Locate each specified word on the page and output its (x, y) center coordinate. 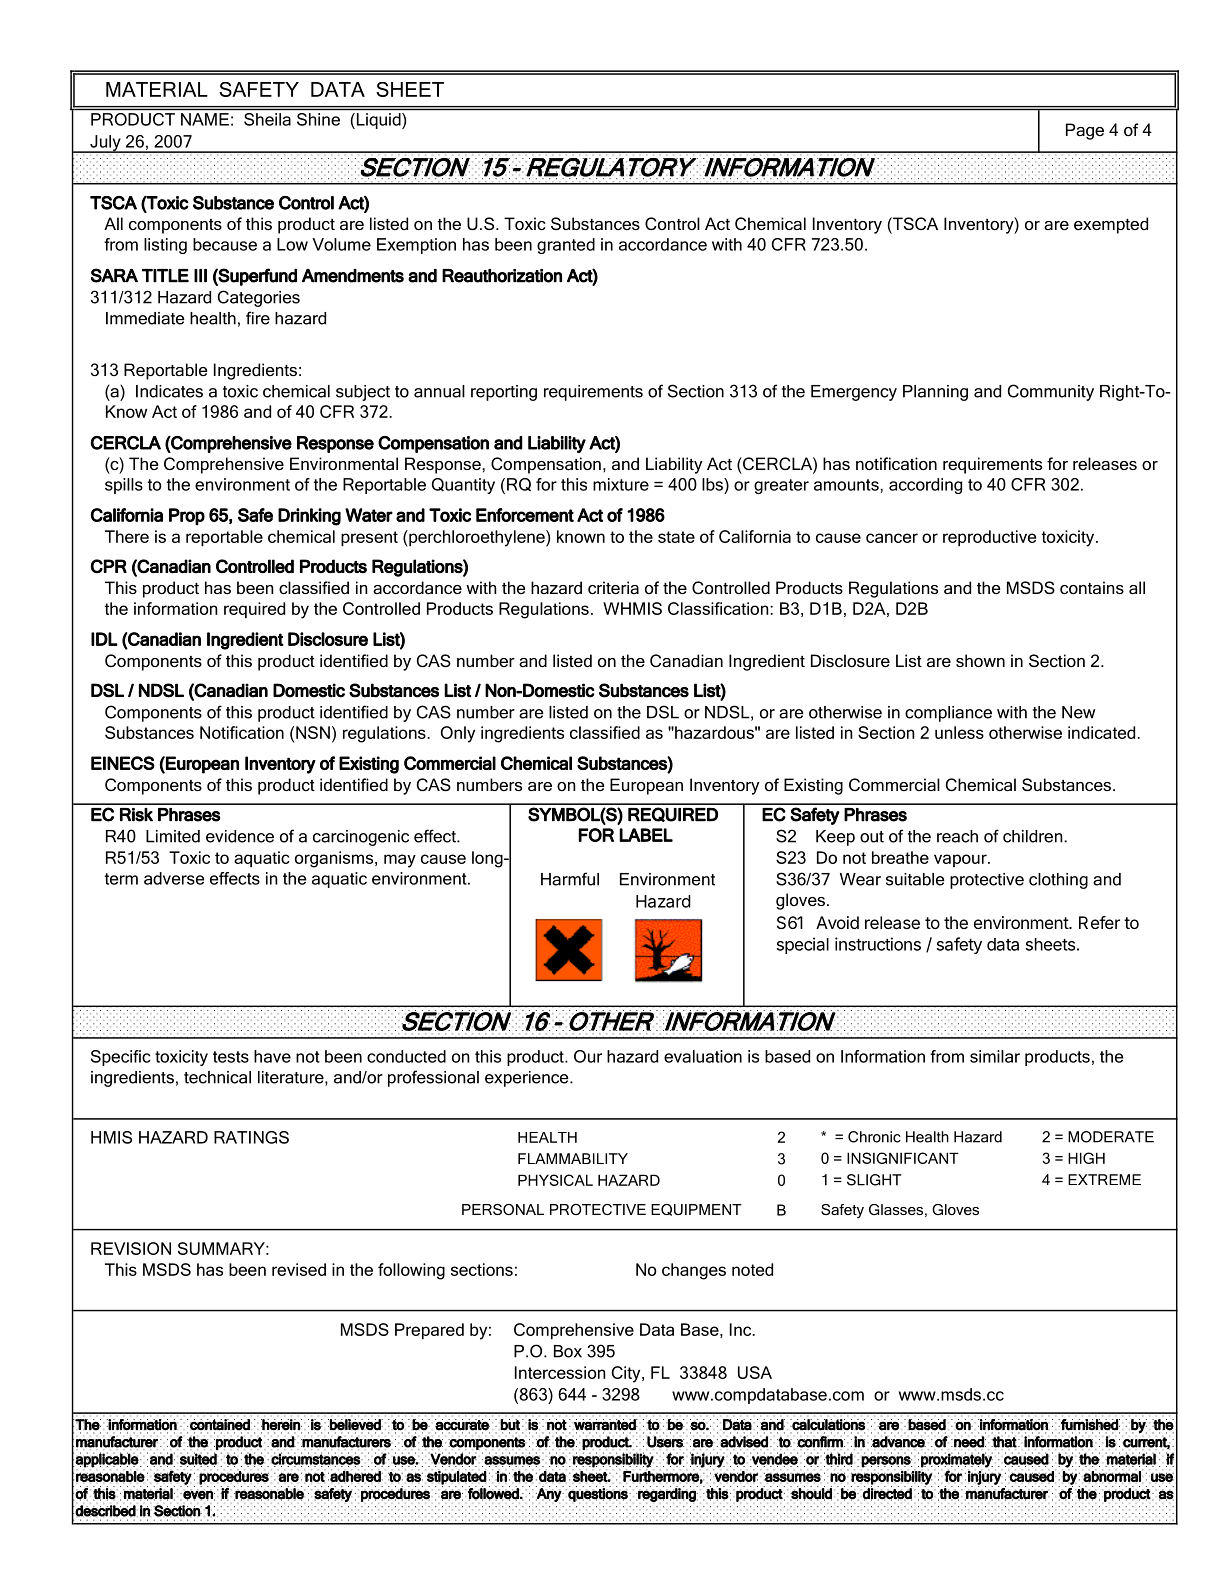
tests (231, 1057)
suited (199, 1459)
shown (980, 660)
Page (1085, 131)
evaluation (703, 1056)
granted (566, 246)
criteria (613, 587)
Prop (187, 516)
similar (995, 1056)
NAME (205, 119)
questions (598, 1495)
